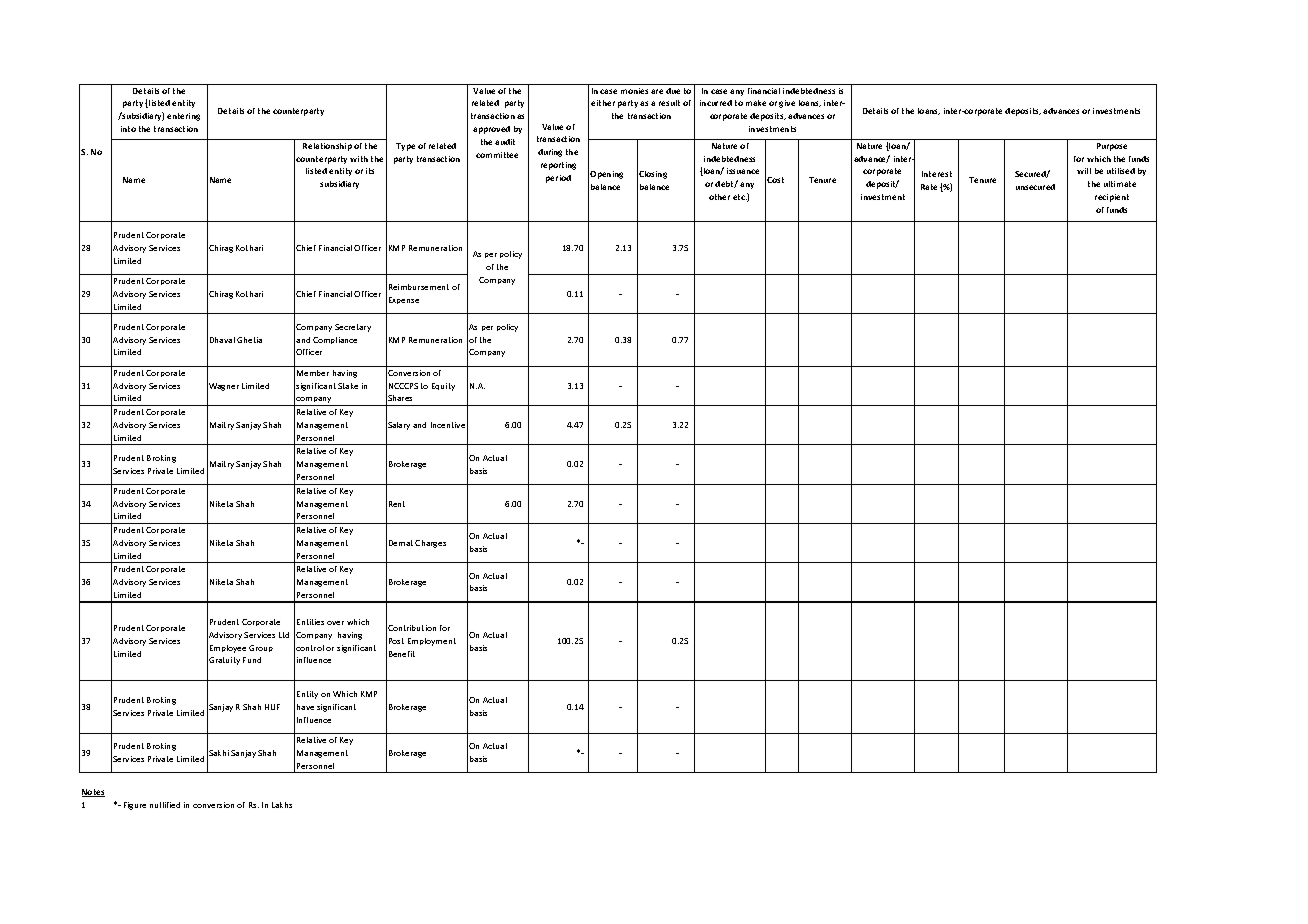 The image size is (1308, 924). What do you see at coordinates (719, 197) in the screenshot?
I see `other` at bounding box center [719, 197].
